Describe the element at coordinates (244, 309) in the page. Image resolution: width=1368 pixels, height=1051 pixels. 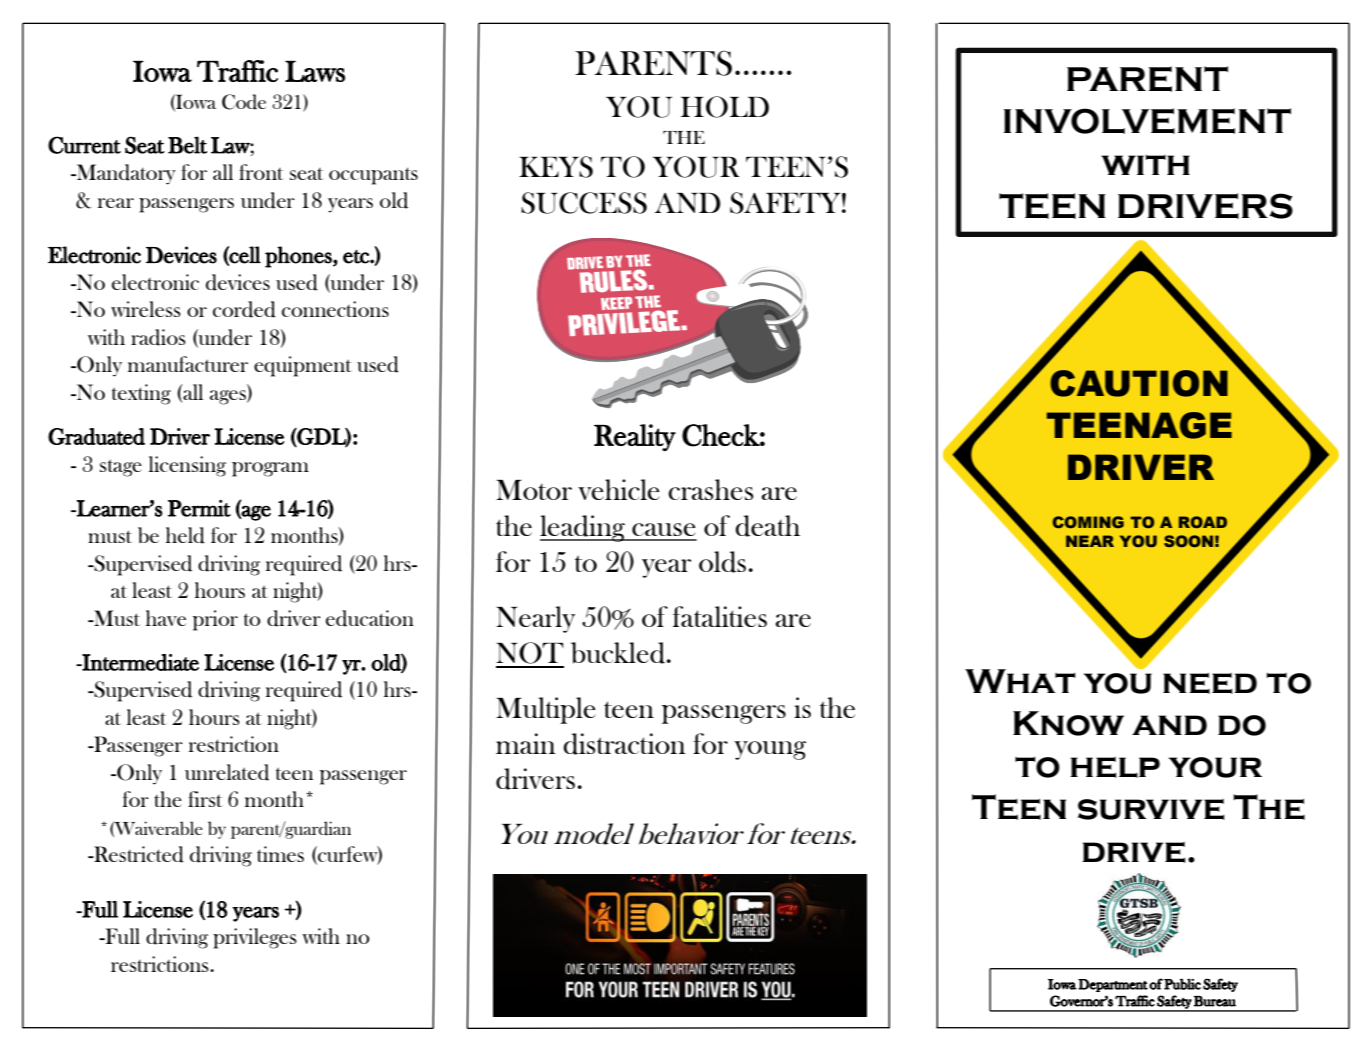
I see `corded` at that location.
